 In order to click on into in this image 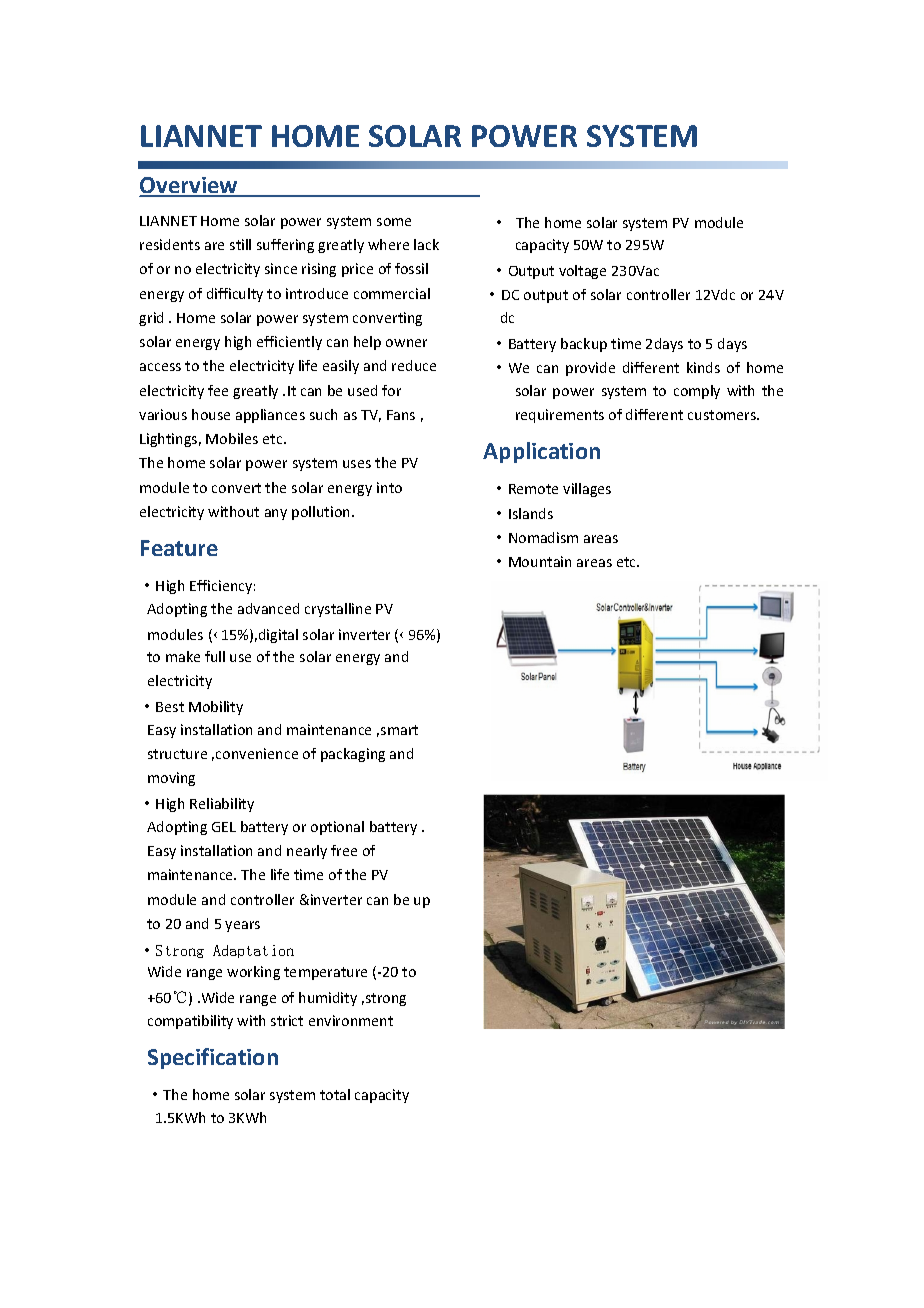, I will do `click(389, 487)`.
